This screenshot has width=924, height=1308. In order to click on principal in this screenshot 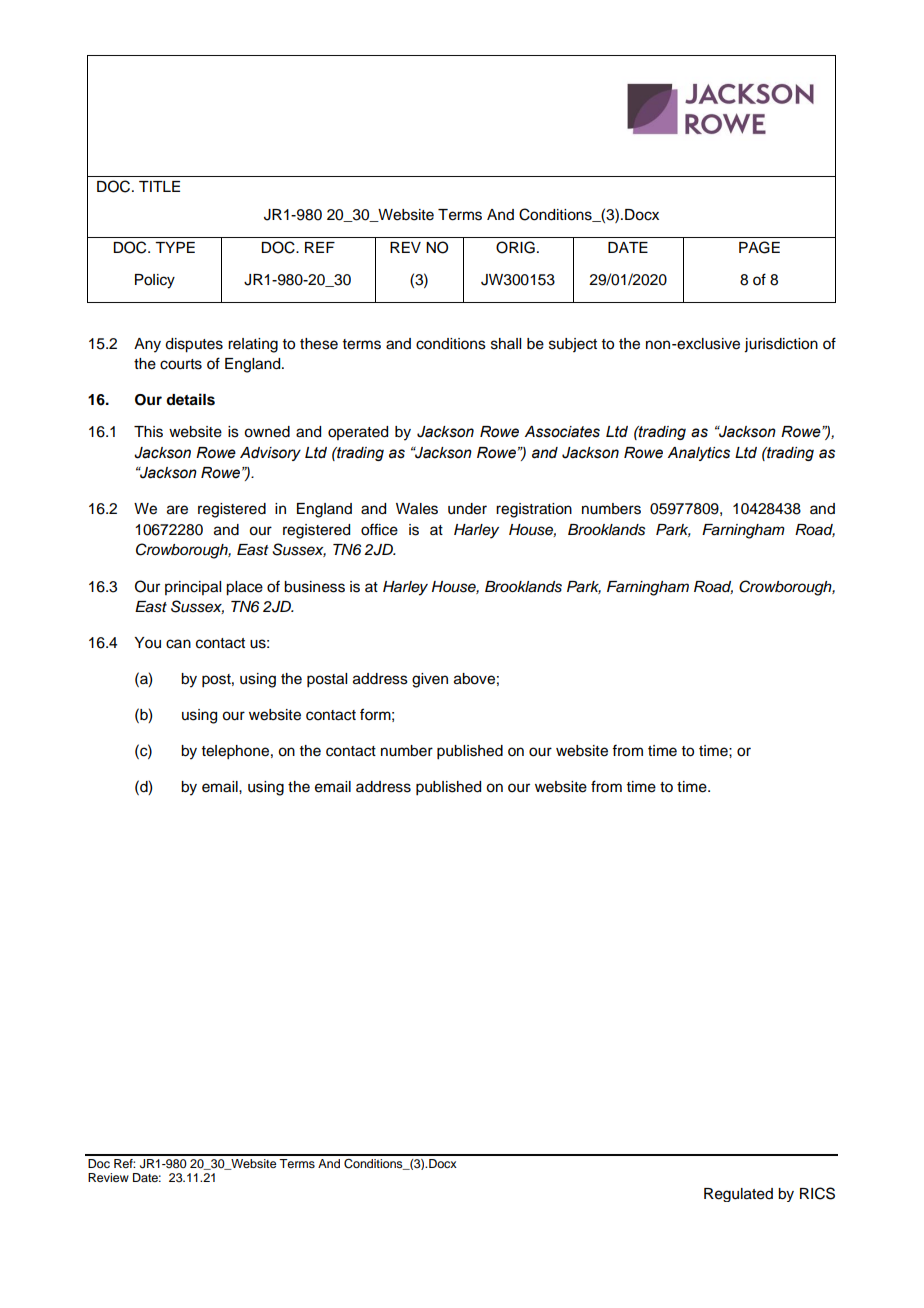, I will do `click(193, 588)`.
